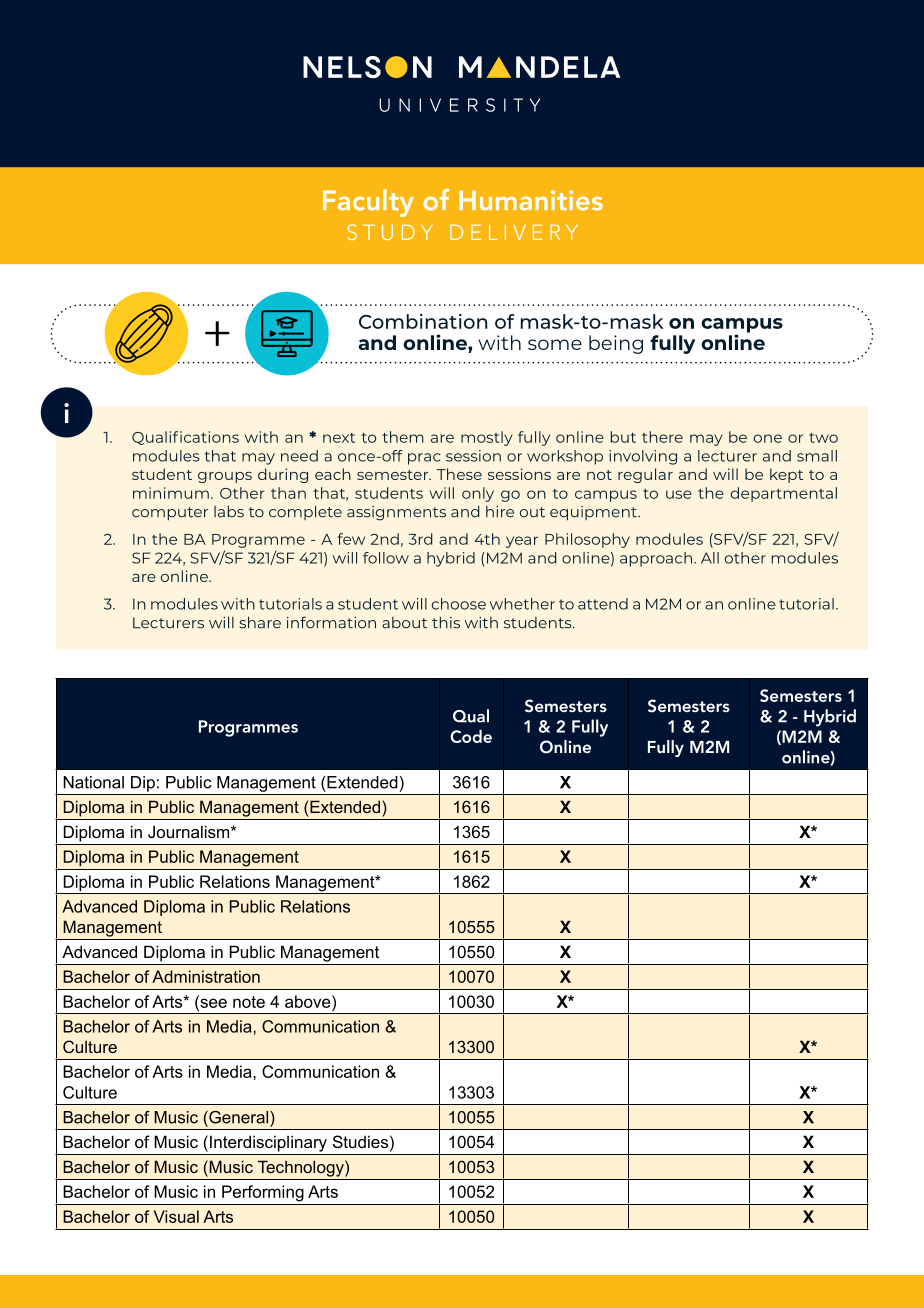 This document has height=1308, width=924. Describe the element at coordinates (459, 474) in the document. I see `These` at that location.
